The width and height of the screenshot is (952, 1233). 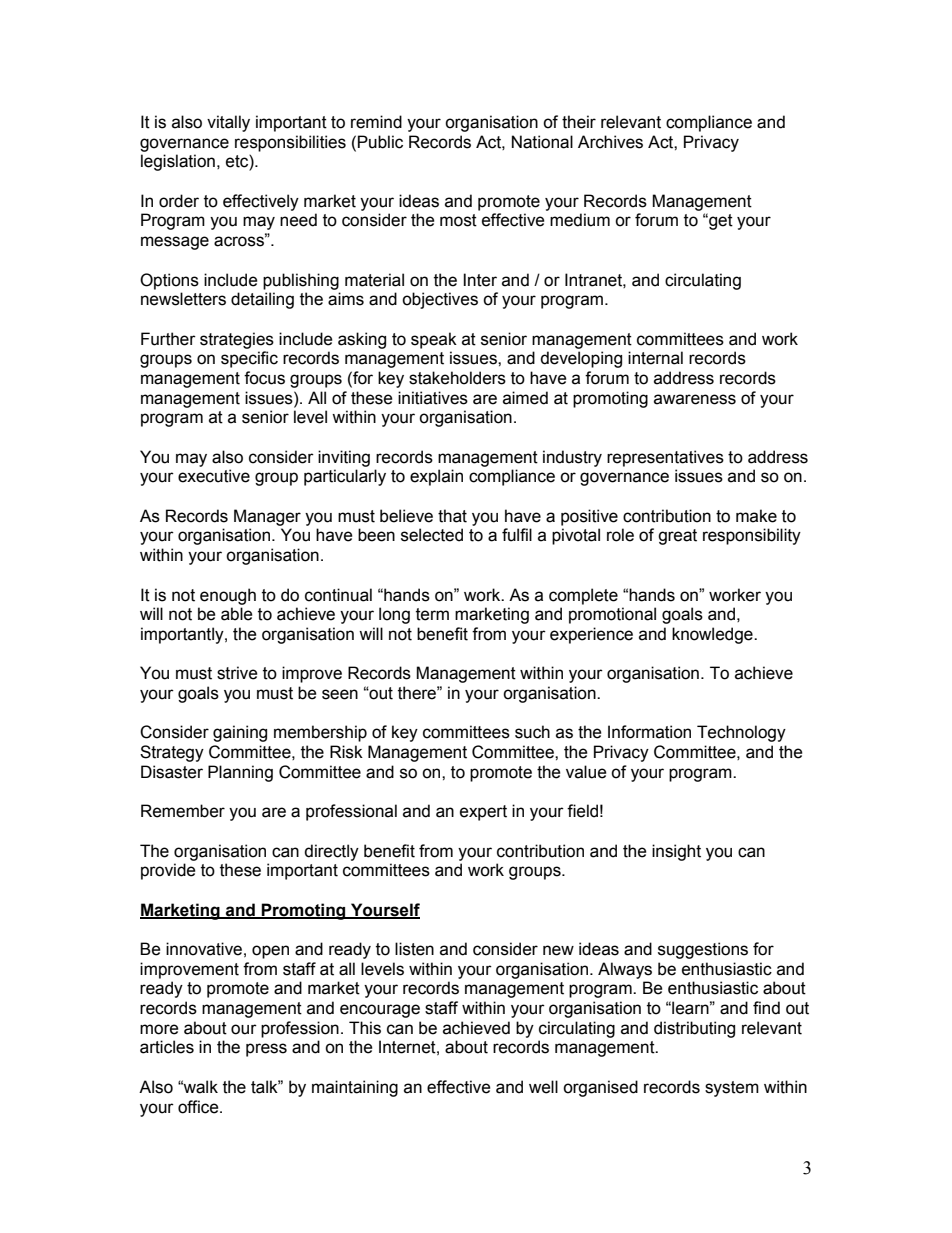 I want to click on well, so click(x=543, y=1087).
